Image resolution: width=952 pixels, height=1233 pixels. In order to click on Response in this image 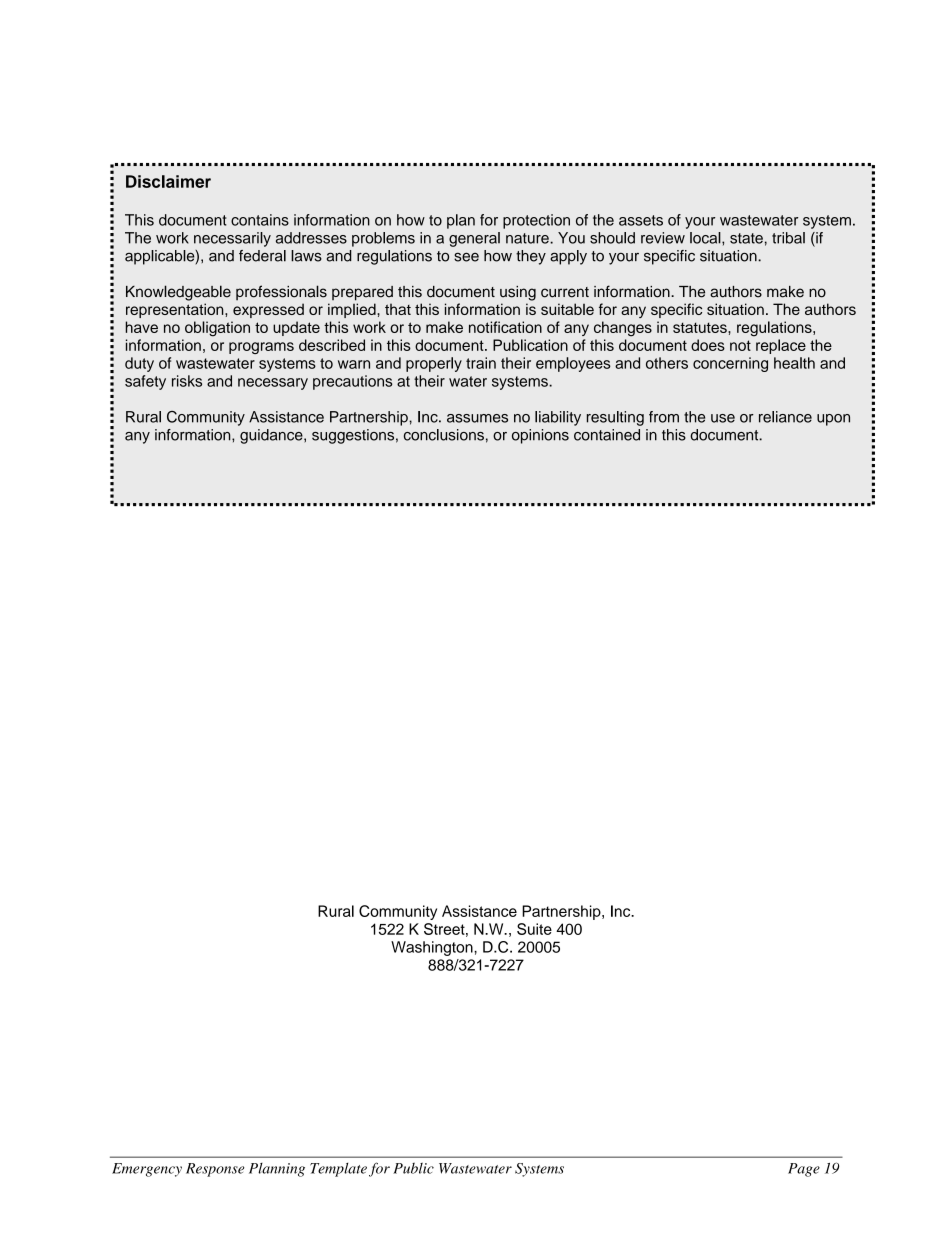, I will do `click(215, 1170)`.
